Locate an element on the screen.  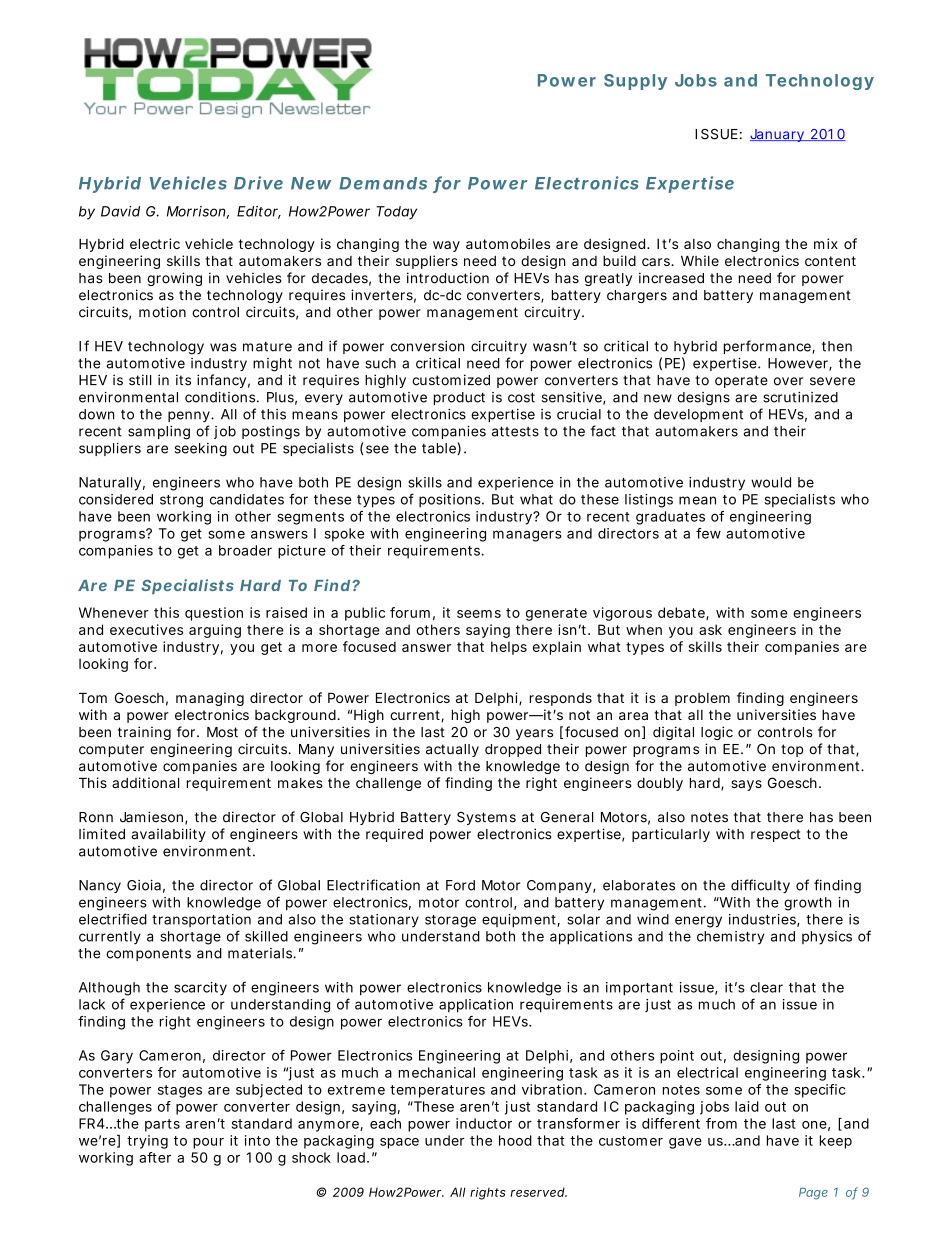
actually is located at coordinates (452, 750).
